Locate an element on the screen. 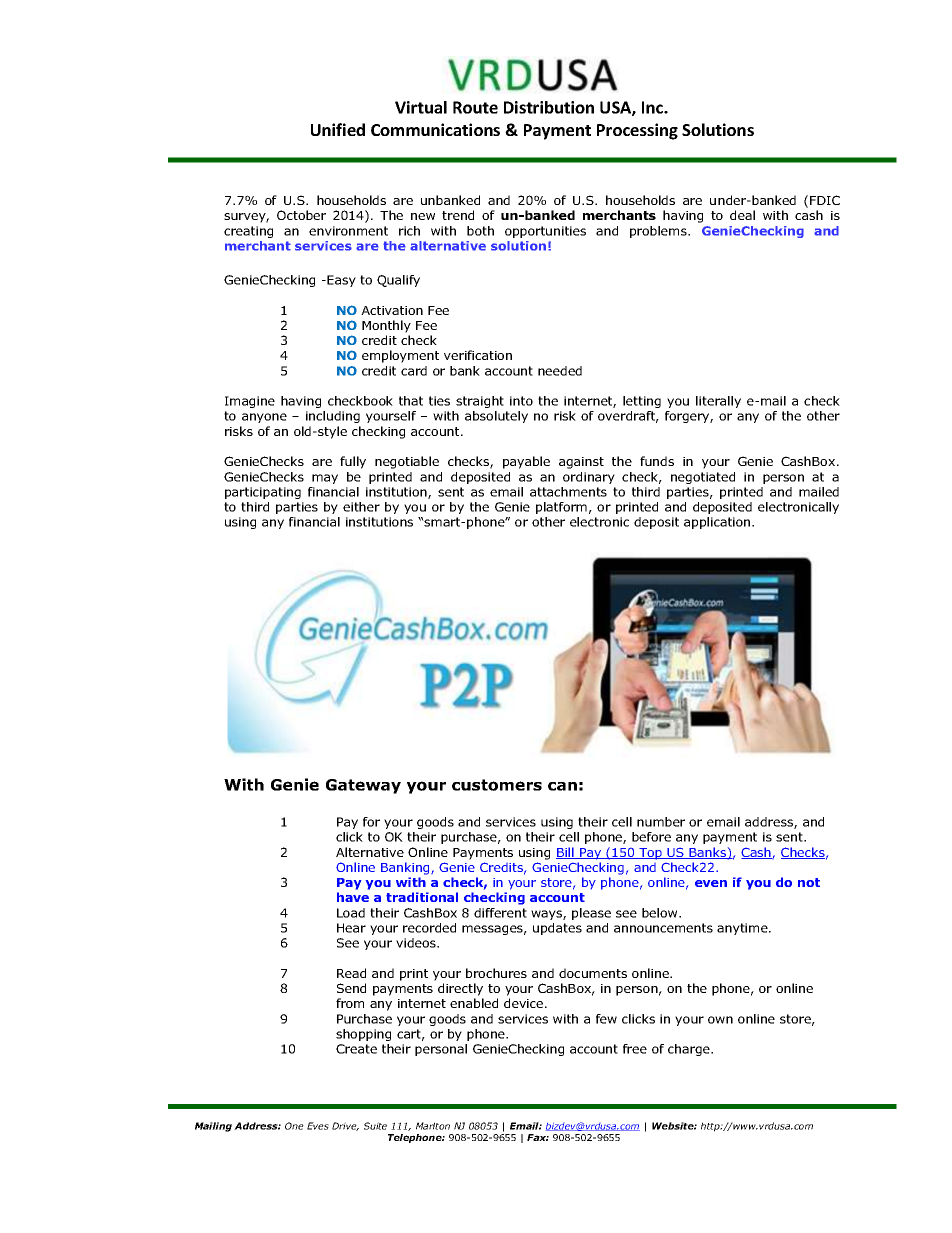 This screenshot has width=952, height=1233. Gateway is located at coordinates (363, 786).
